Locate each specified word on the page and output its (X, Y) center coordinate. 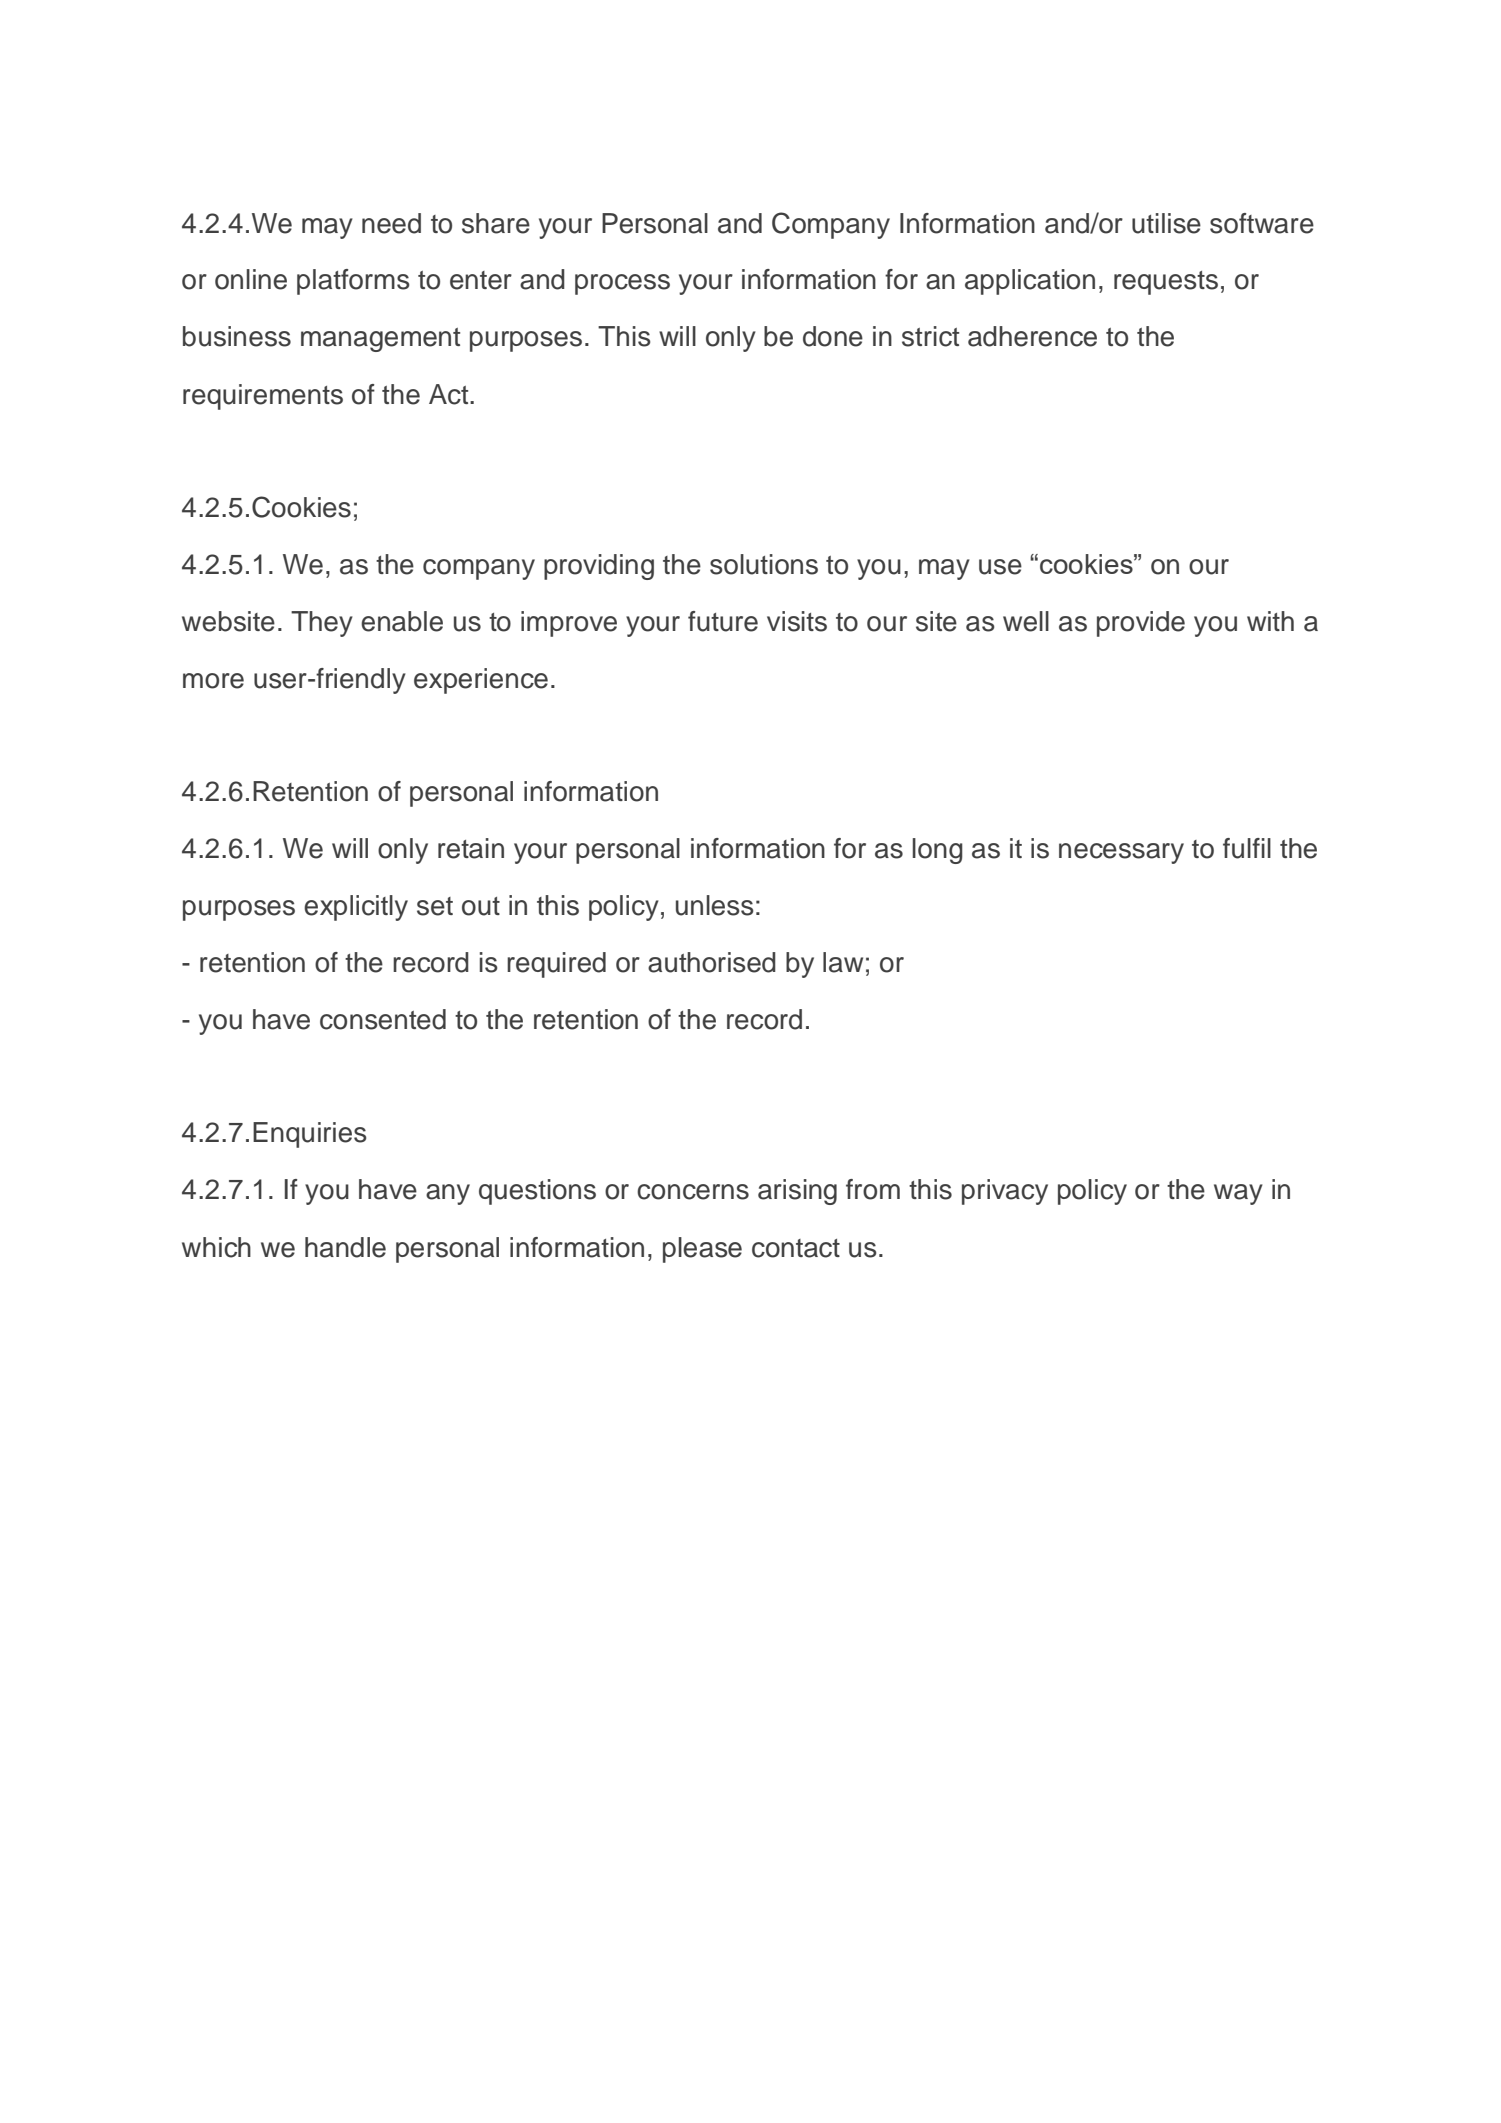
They (322, 624)
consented (383, 1019)
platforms (353, 282)
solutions (764, 564)
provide (1141, 624)
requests (1166, 283)
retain (471, 848)
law (843, 962)
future (723, 621)
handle (345, 1247)
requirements (263, 397)
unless (714, 905)
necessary (1121, 853)
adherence (1032, 336)
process (622, 284)
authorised (712, 962)
